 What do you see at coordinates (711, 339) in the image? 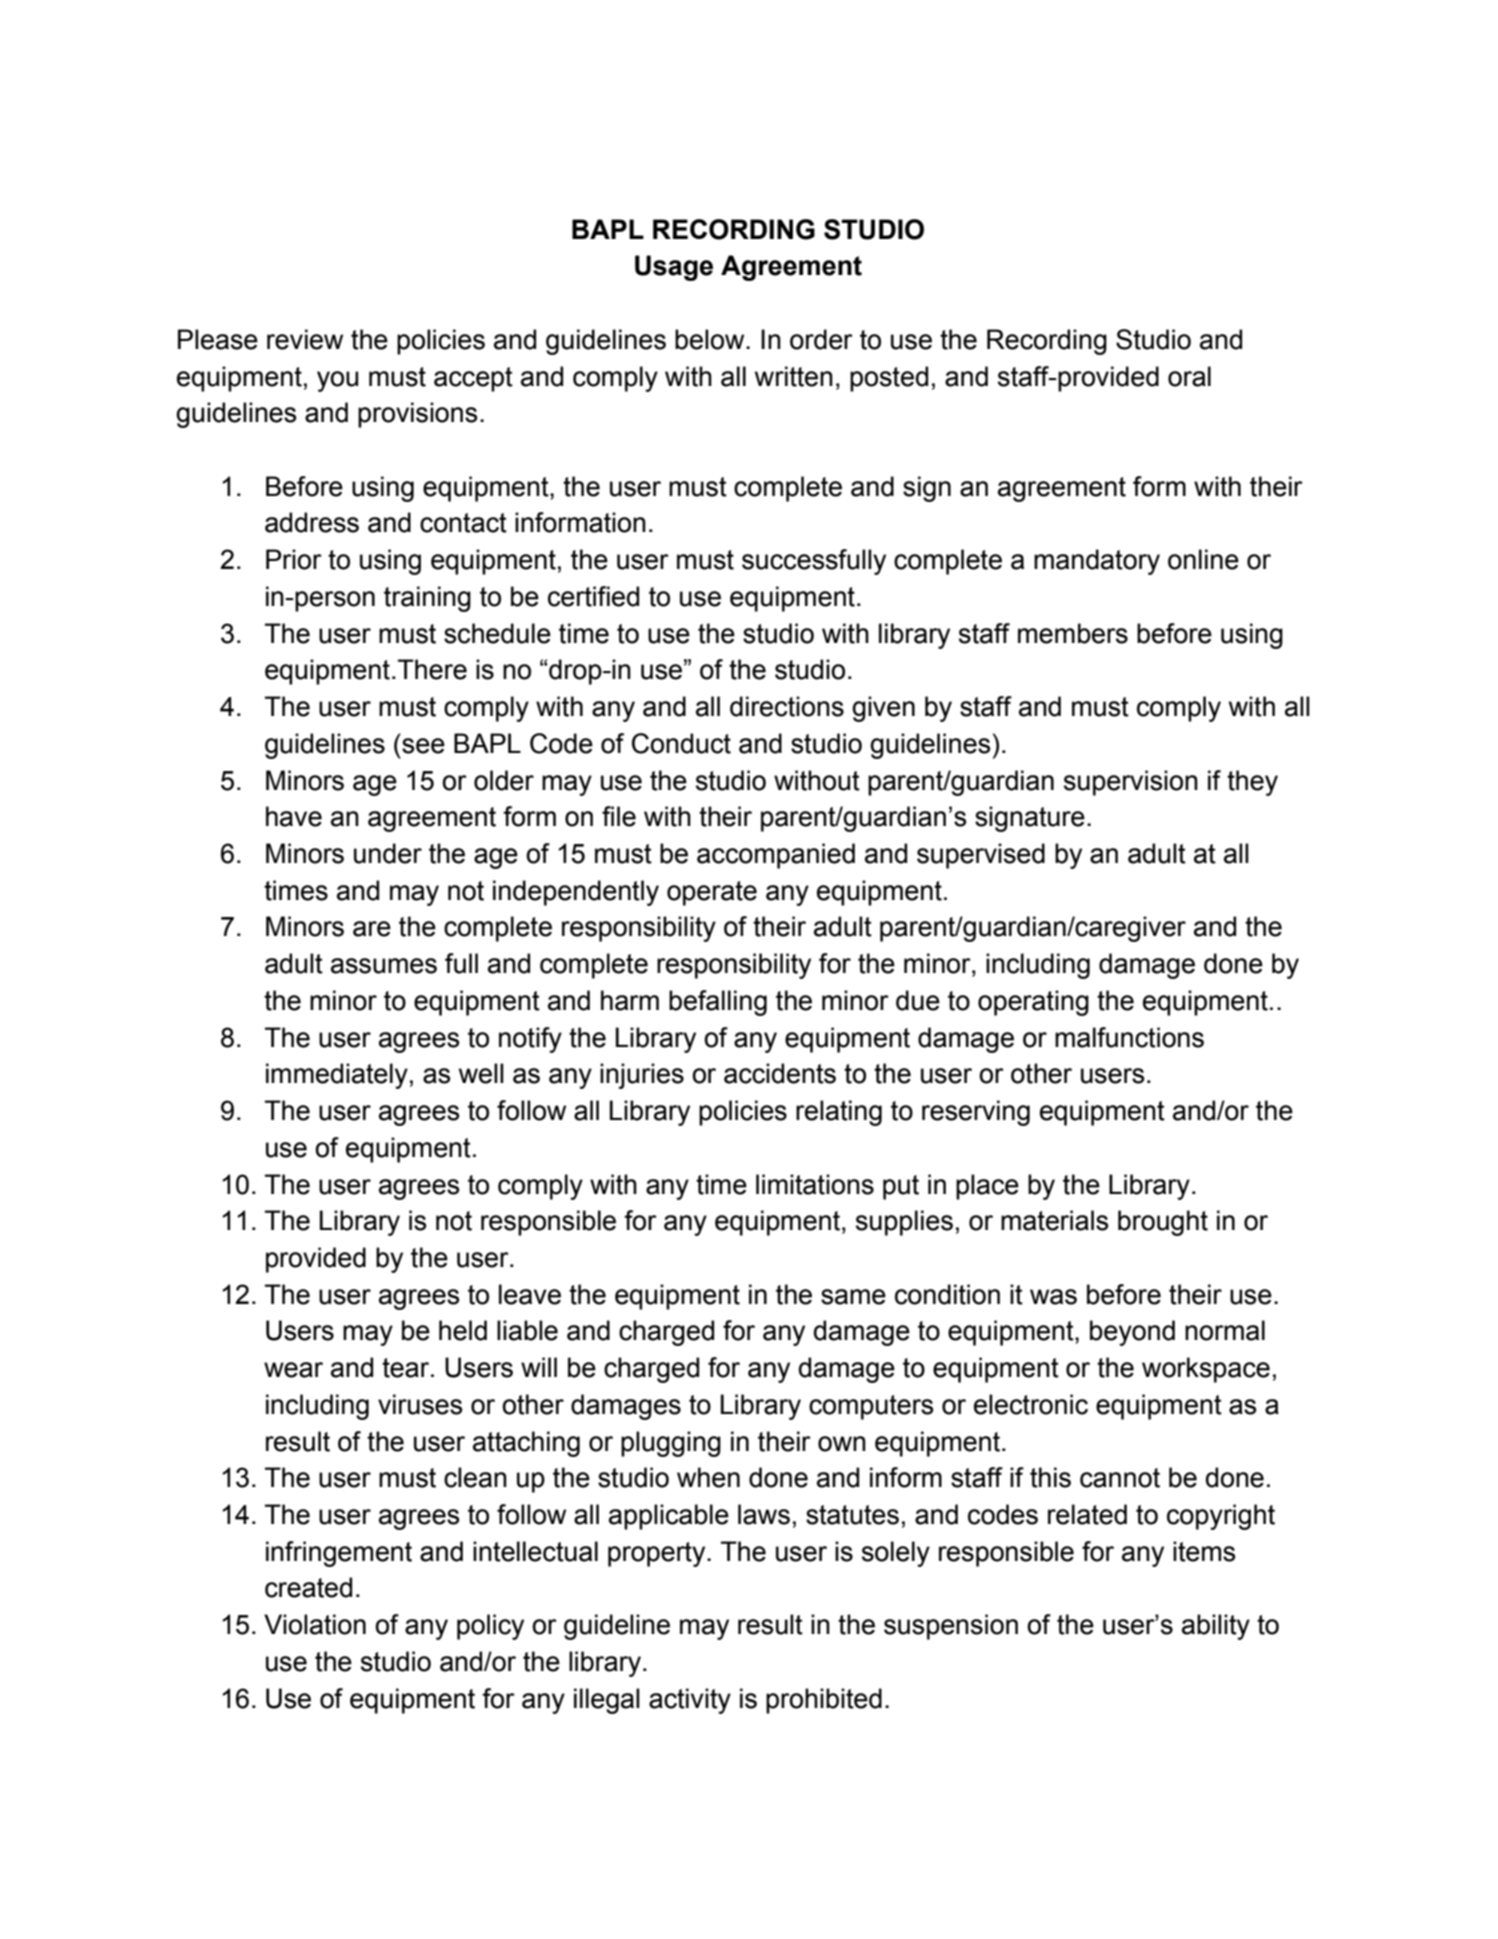
I see `below` at bounding box center [711, 339].
